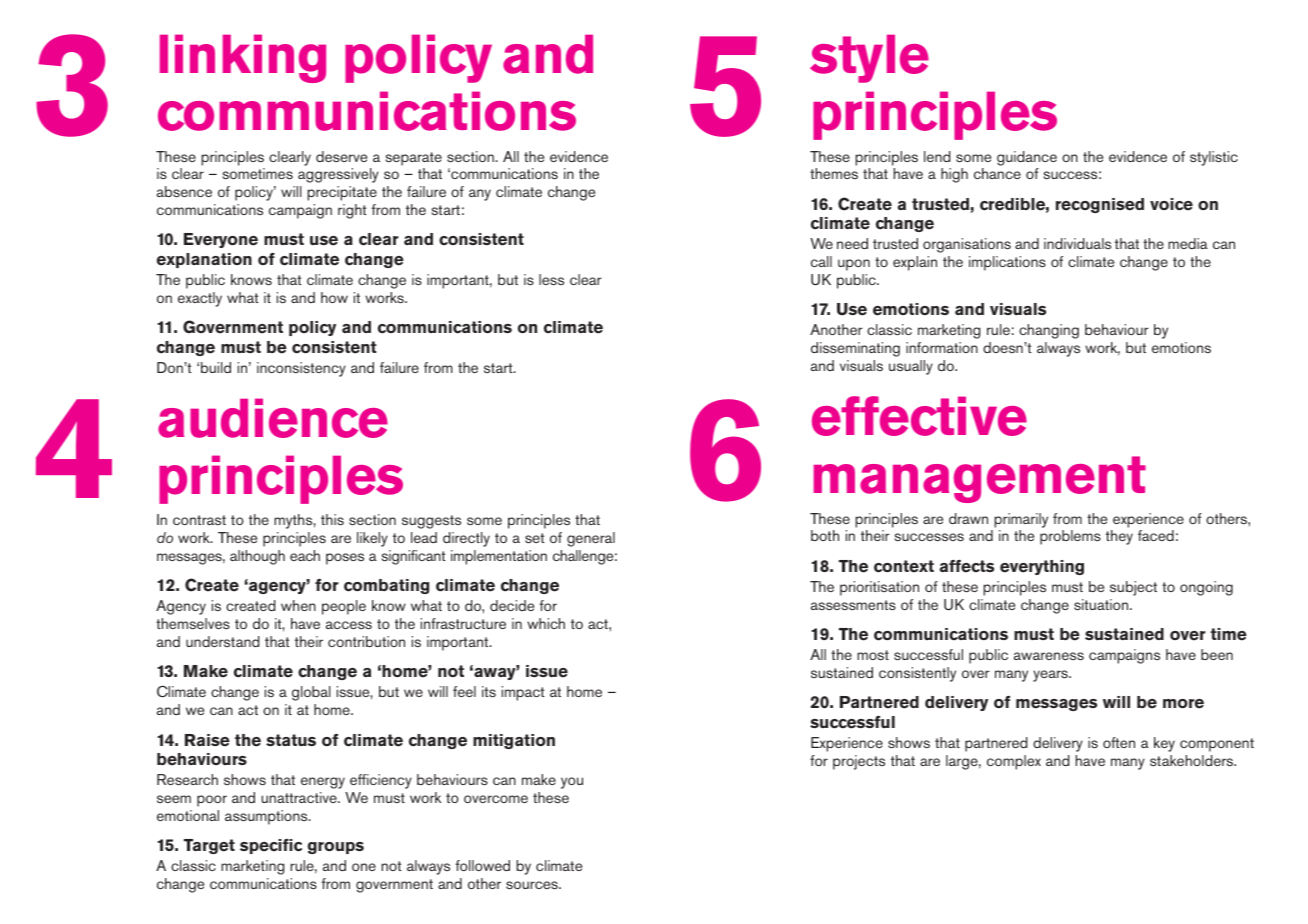 Image resolution: width=1308 pixels, height=924 pixels. What do you see at coordinates (980, 479) in the screenshot?
I see `management` at bounding box center [980, 479].
